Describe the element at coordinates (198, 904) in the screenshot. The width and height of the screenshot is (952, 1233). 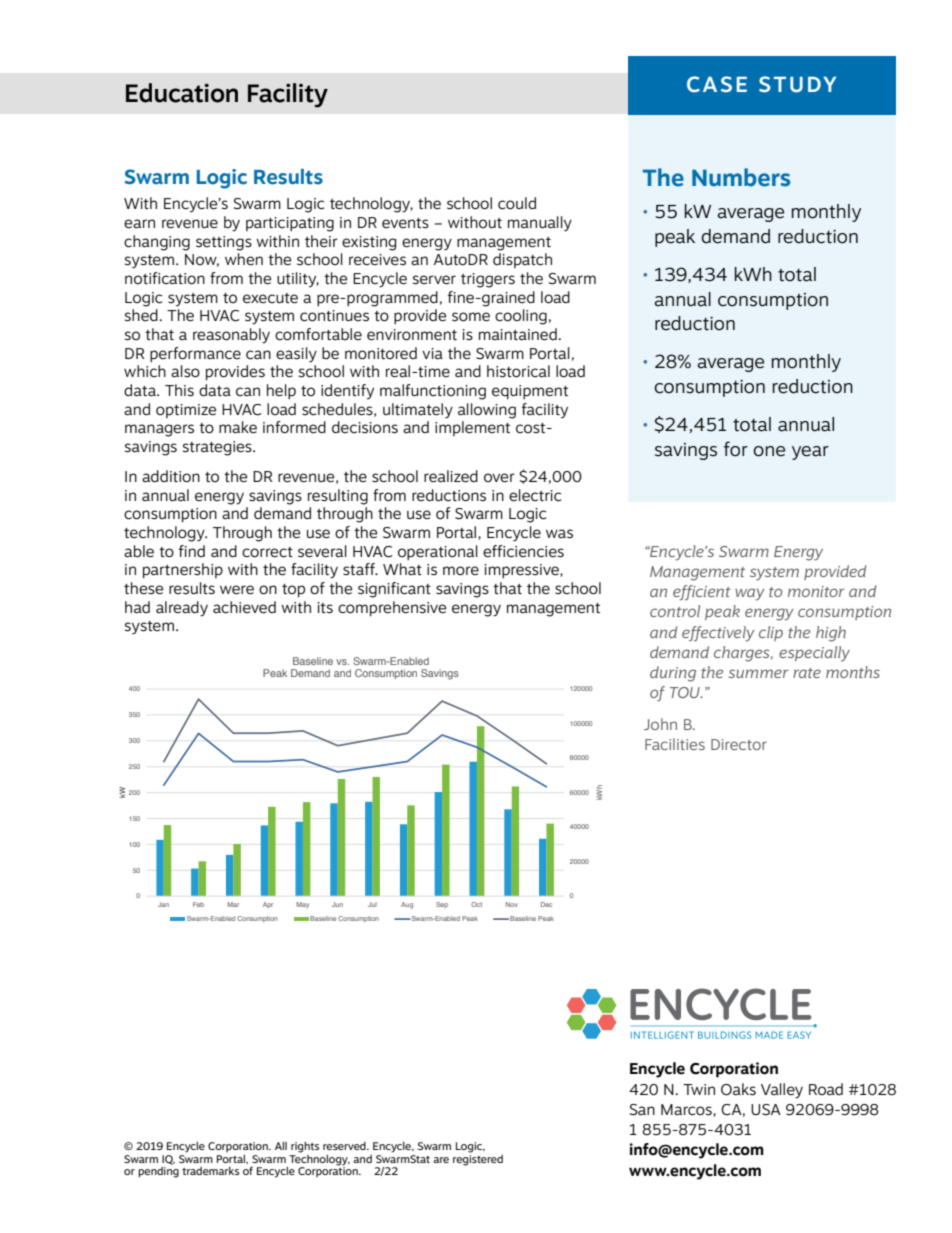
I see `Feb` at that location.
